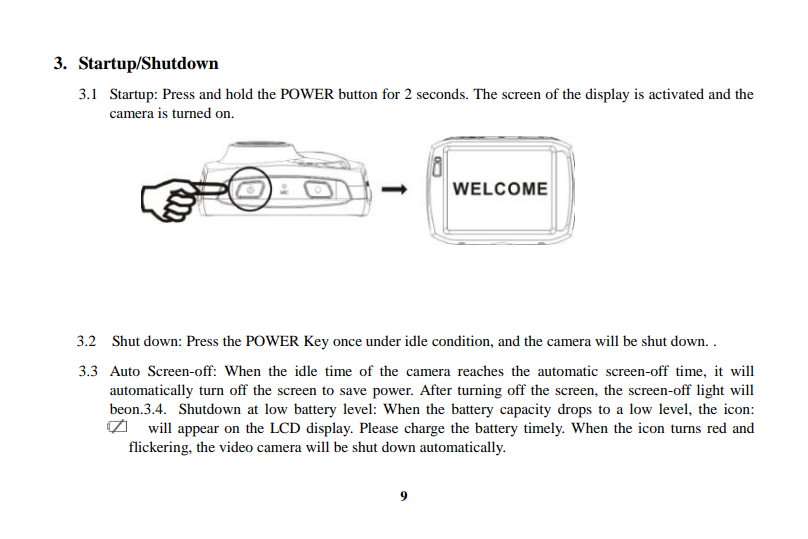  What do you see at coordinates (285, 428) in the screenshot?
I see `LCD` at bounding box center [285, 428].
